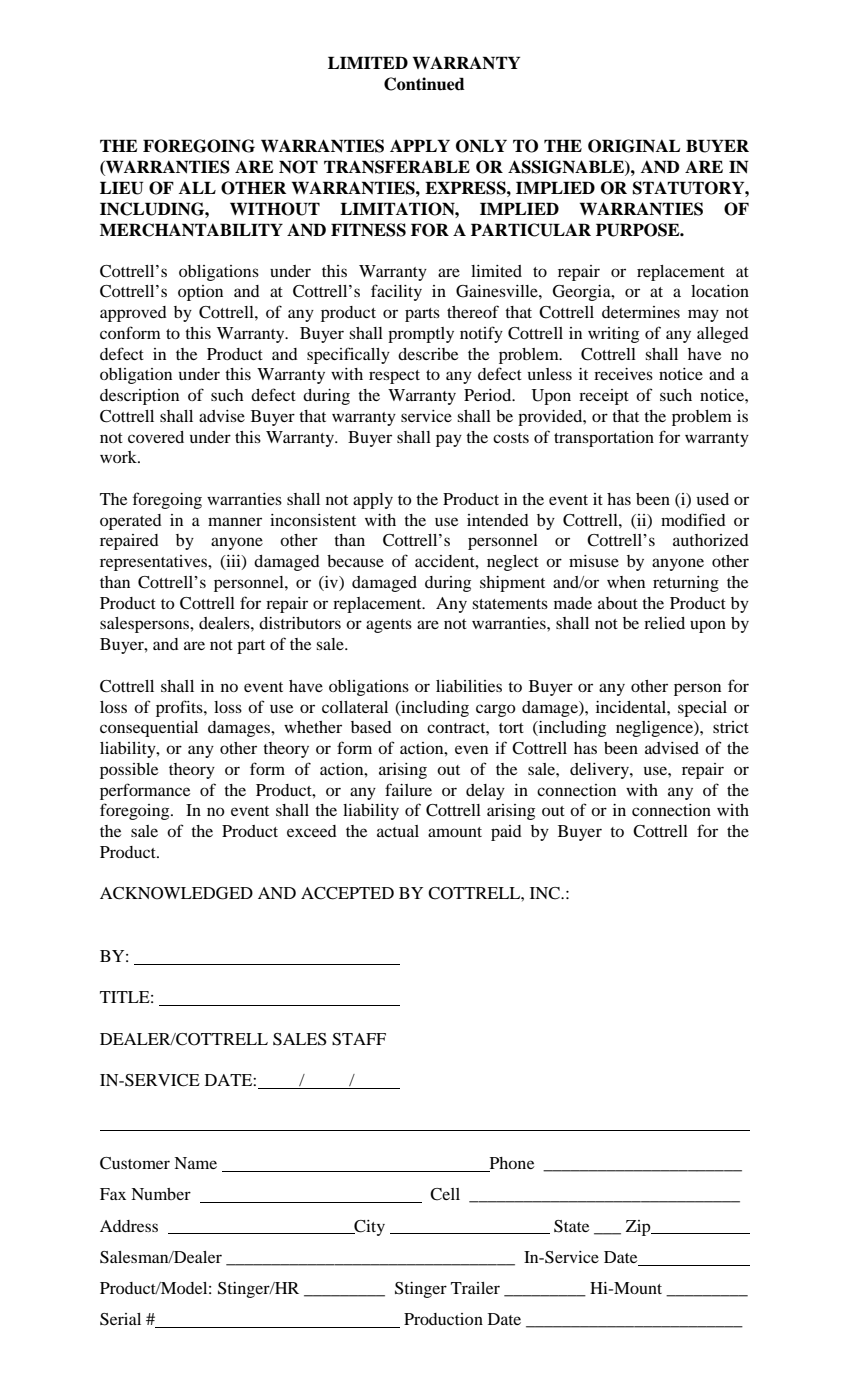  What do you see at coordinates (176, 893) in the page?
I see `ACKNOWLEDGED` at bounding box center [176, 893].
